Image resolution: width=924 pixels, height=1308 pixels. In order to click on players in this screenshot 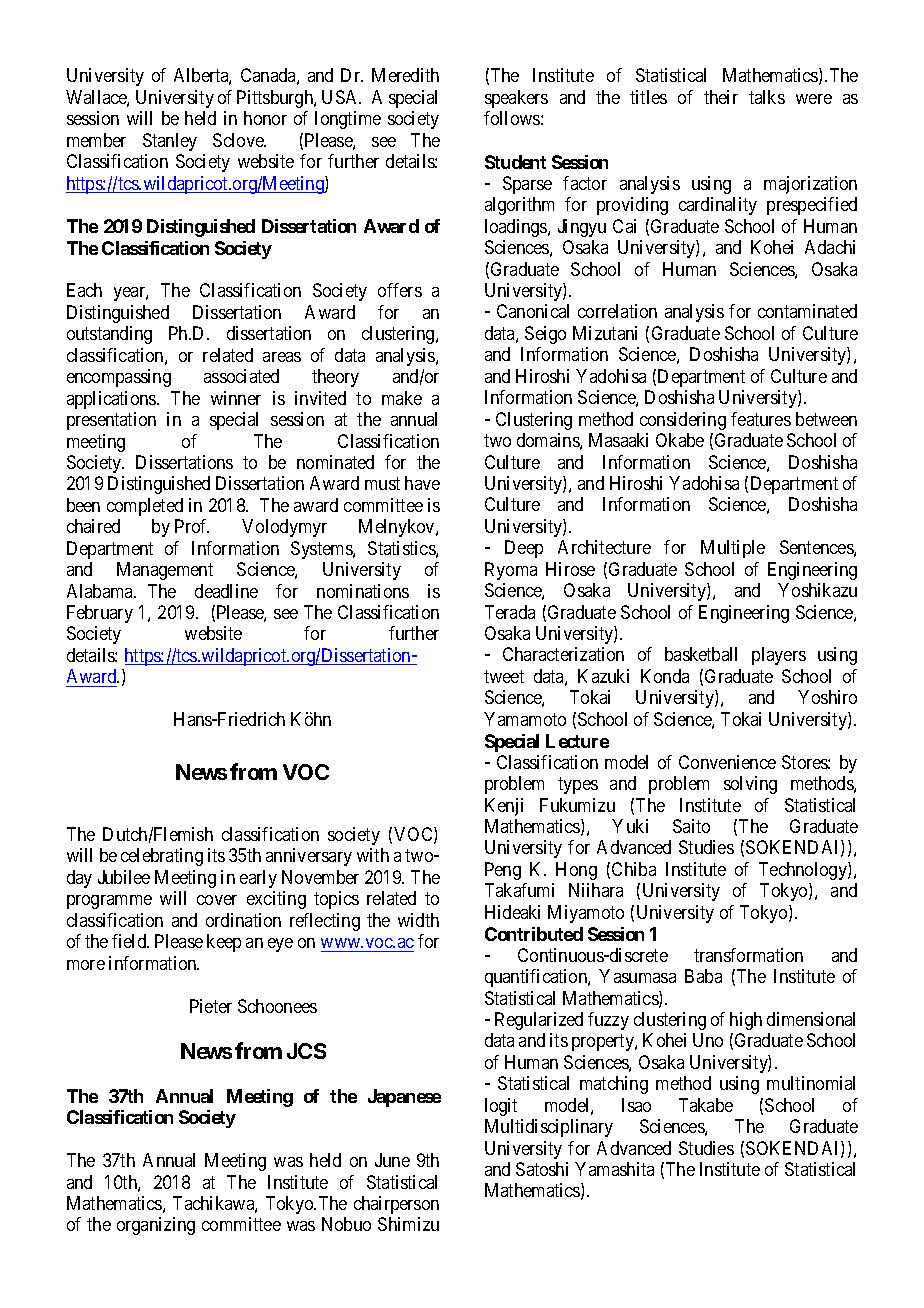, I will do `click(779, 656)`.
